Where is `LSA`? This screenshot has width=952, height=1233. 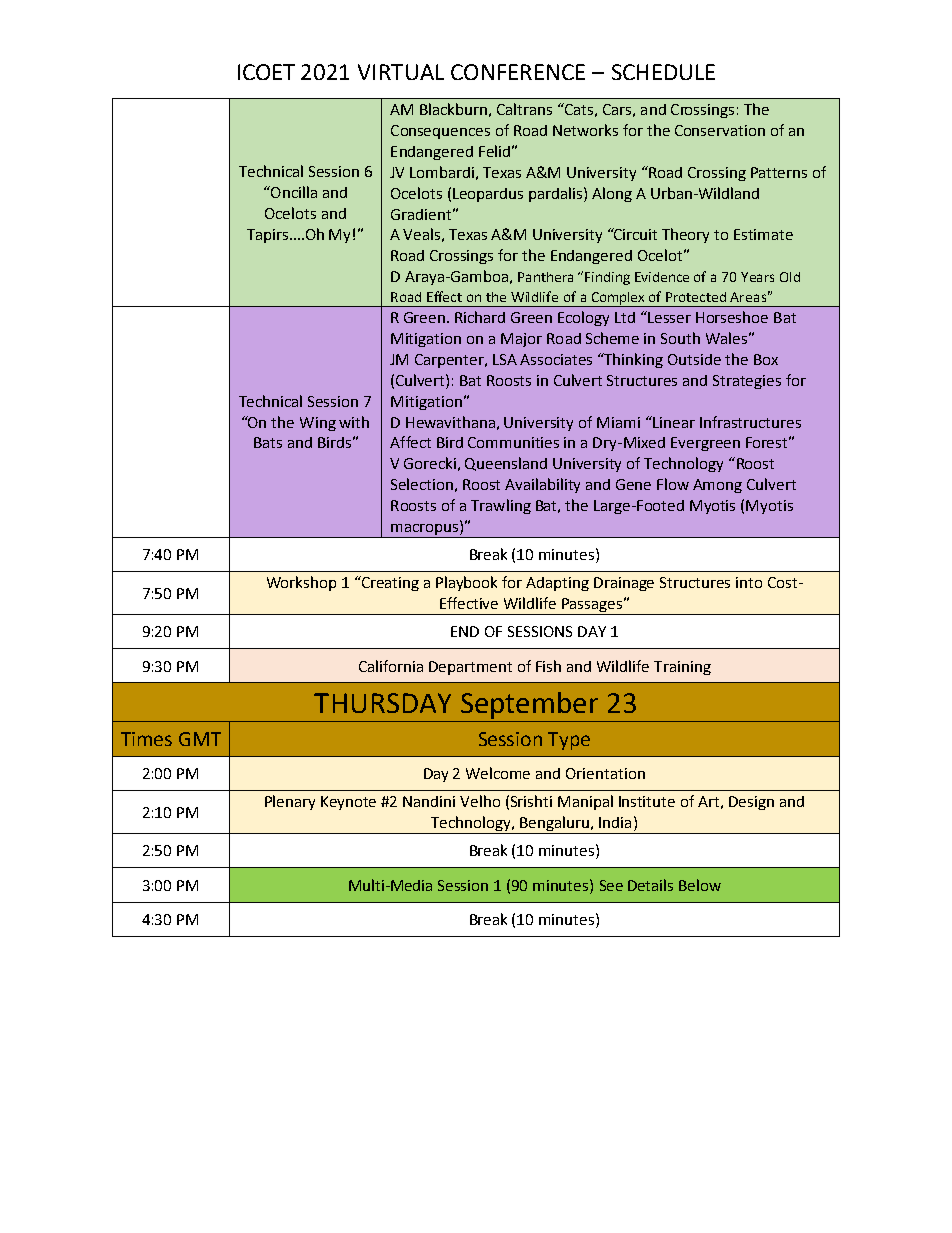
LSA is located at coordinates (505, 359).
